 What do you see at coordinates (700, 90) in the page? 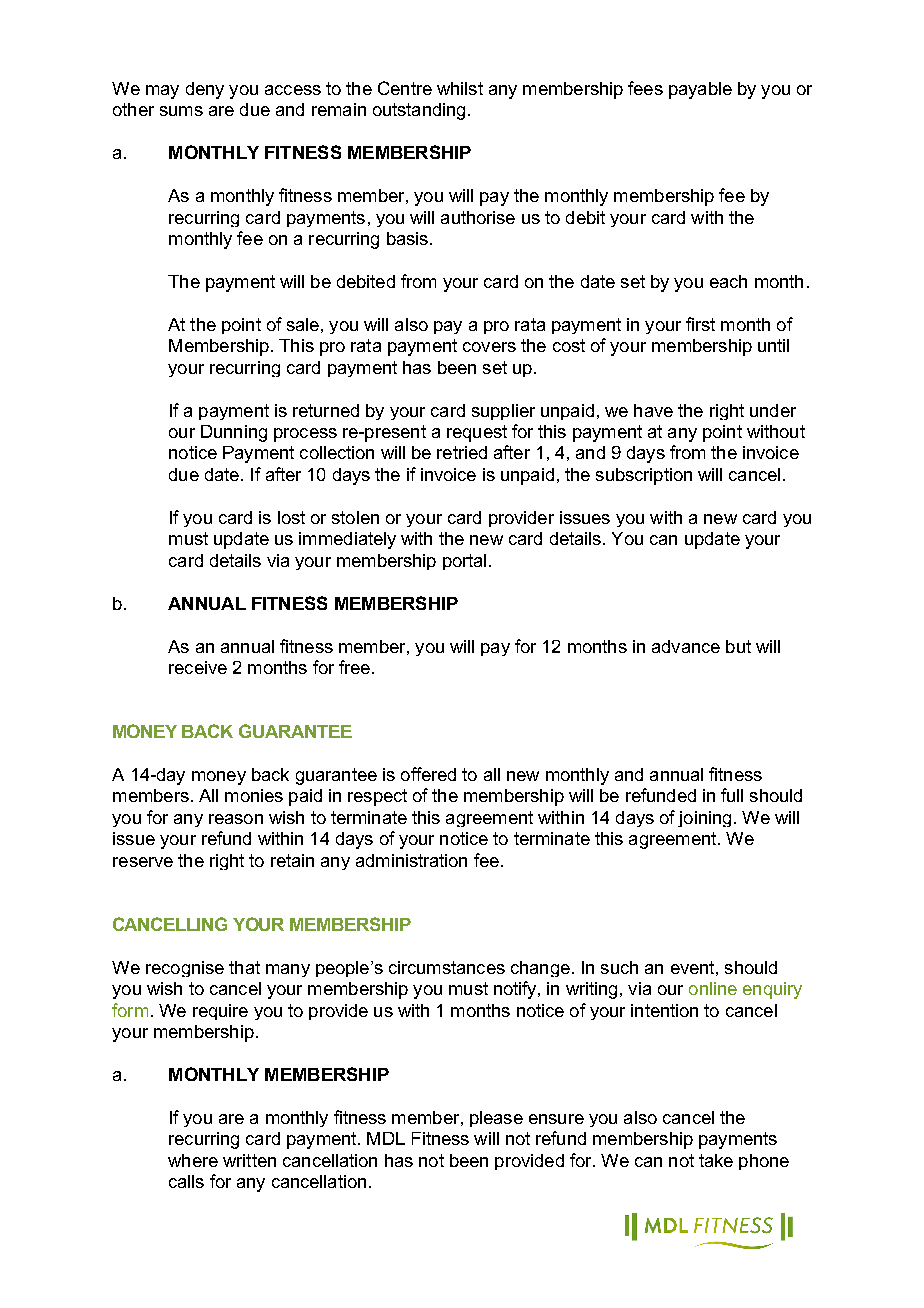
I see `payable` at bounding box center [700, 90].
